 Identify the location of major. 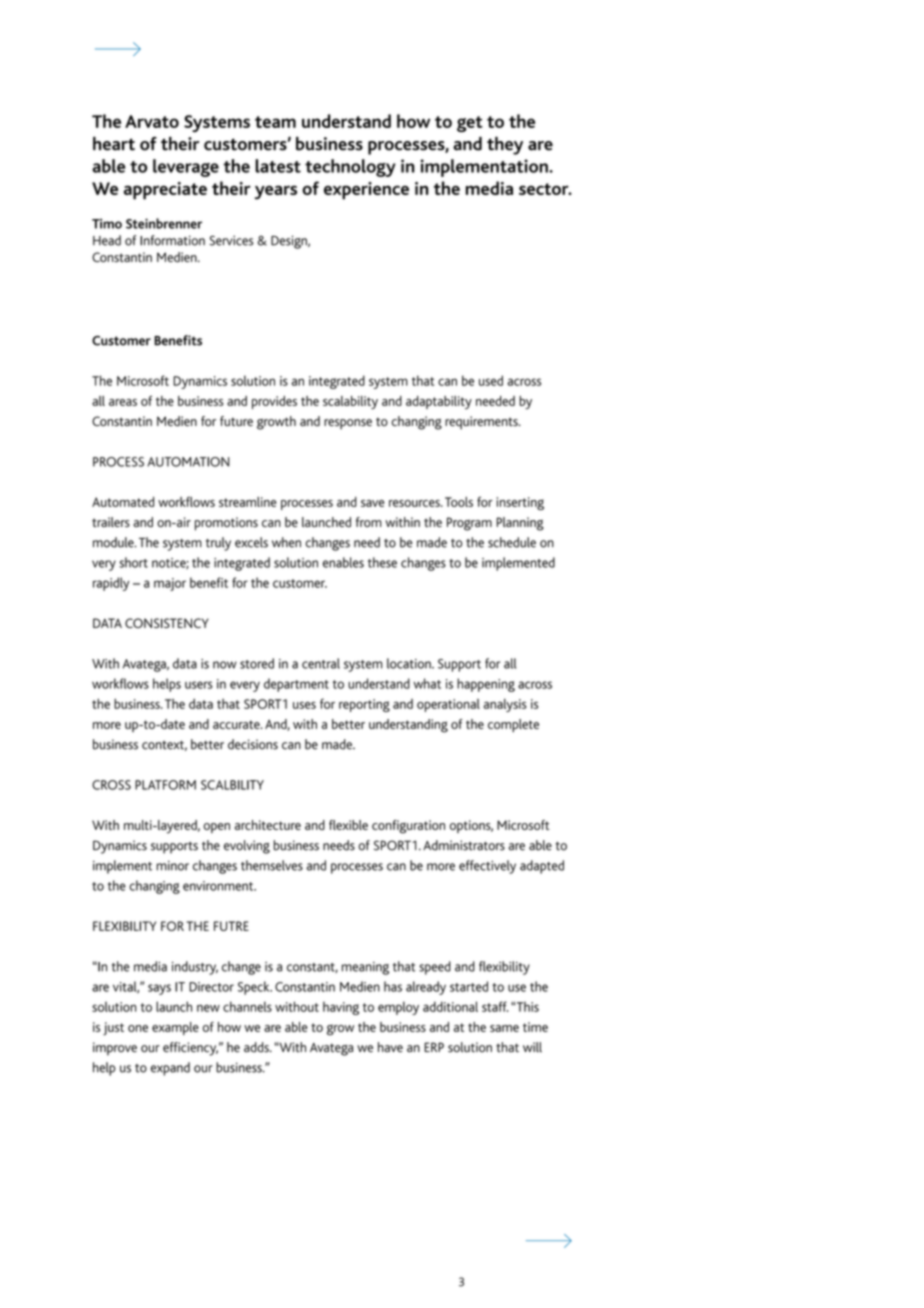
(170, 584).
